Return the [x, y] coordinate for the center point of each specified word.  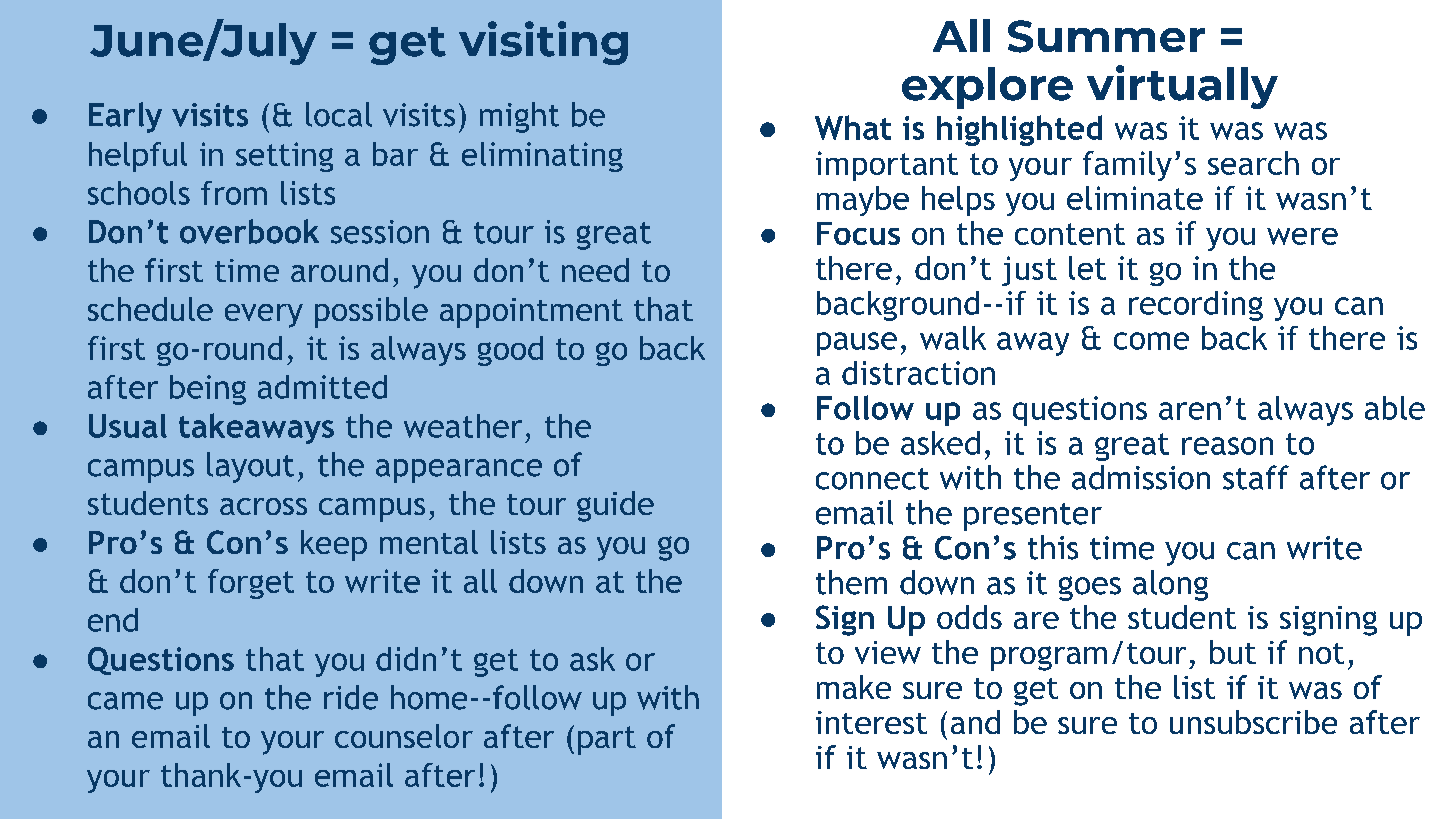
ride [351, 697]
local [339, 114]
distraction [918, 373]
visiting [543, 43]
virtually [1182, 87]
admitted [322, 387]
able [1395, 408]
